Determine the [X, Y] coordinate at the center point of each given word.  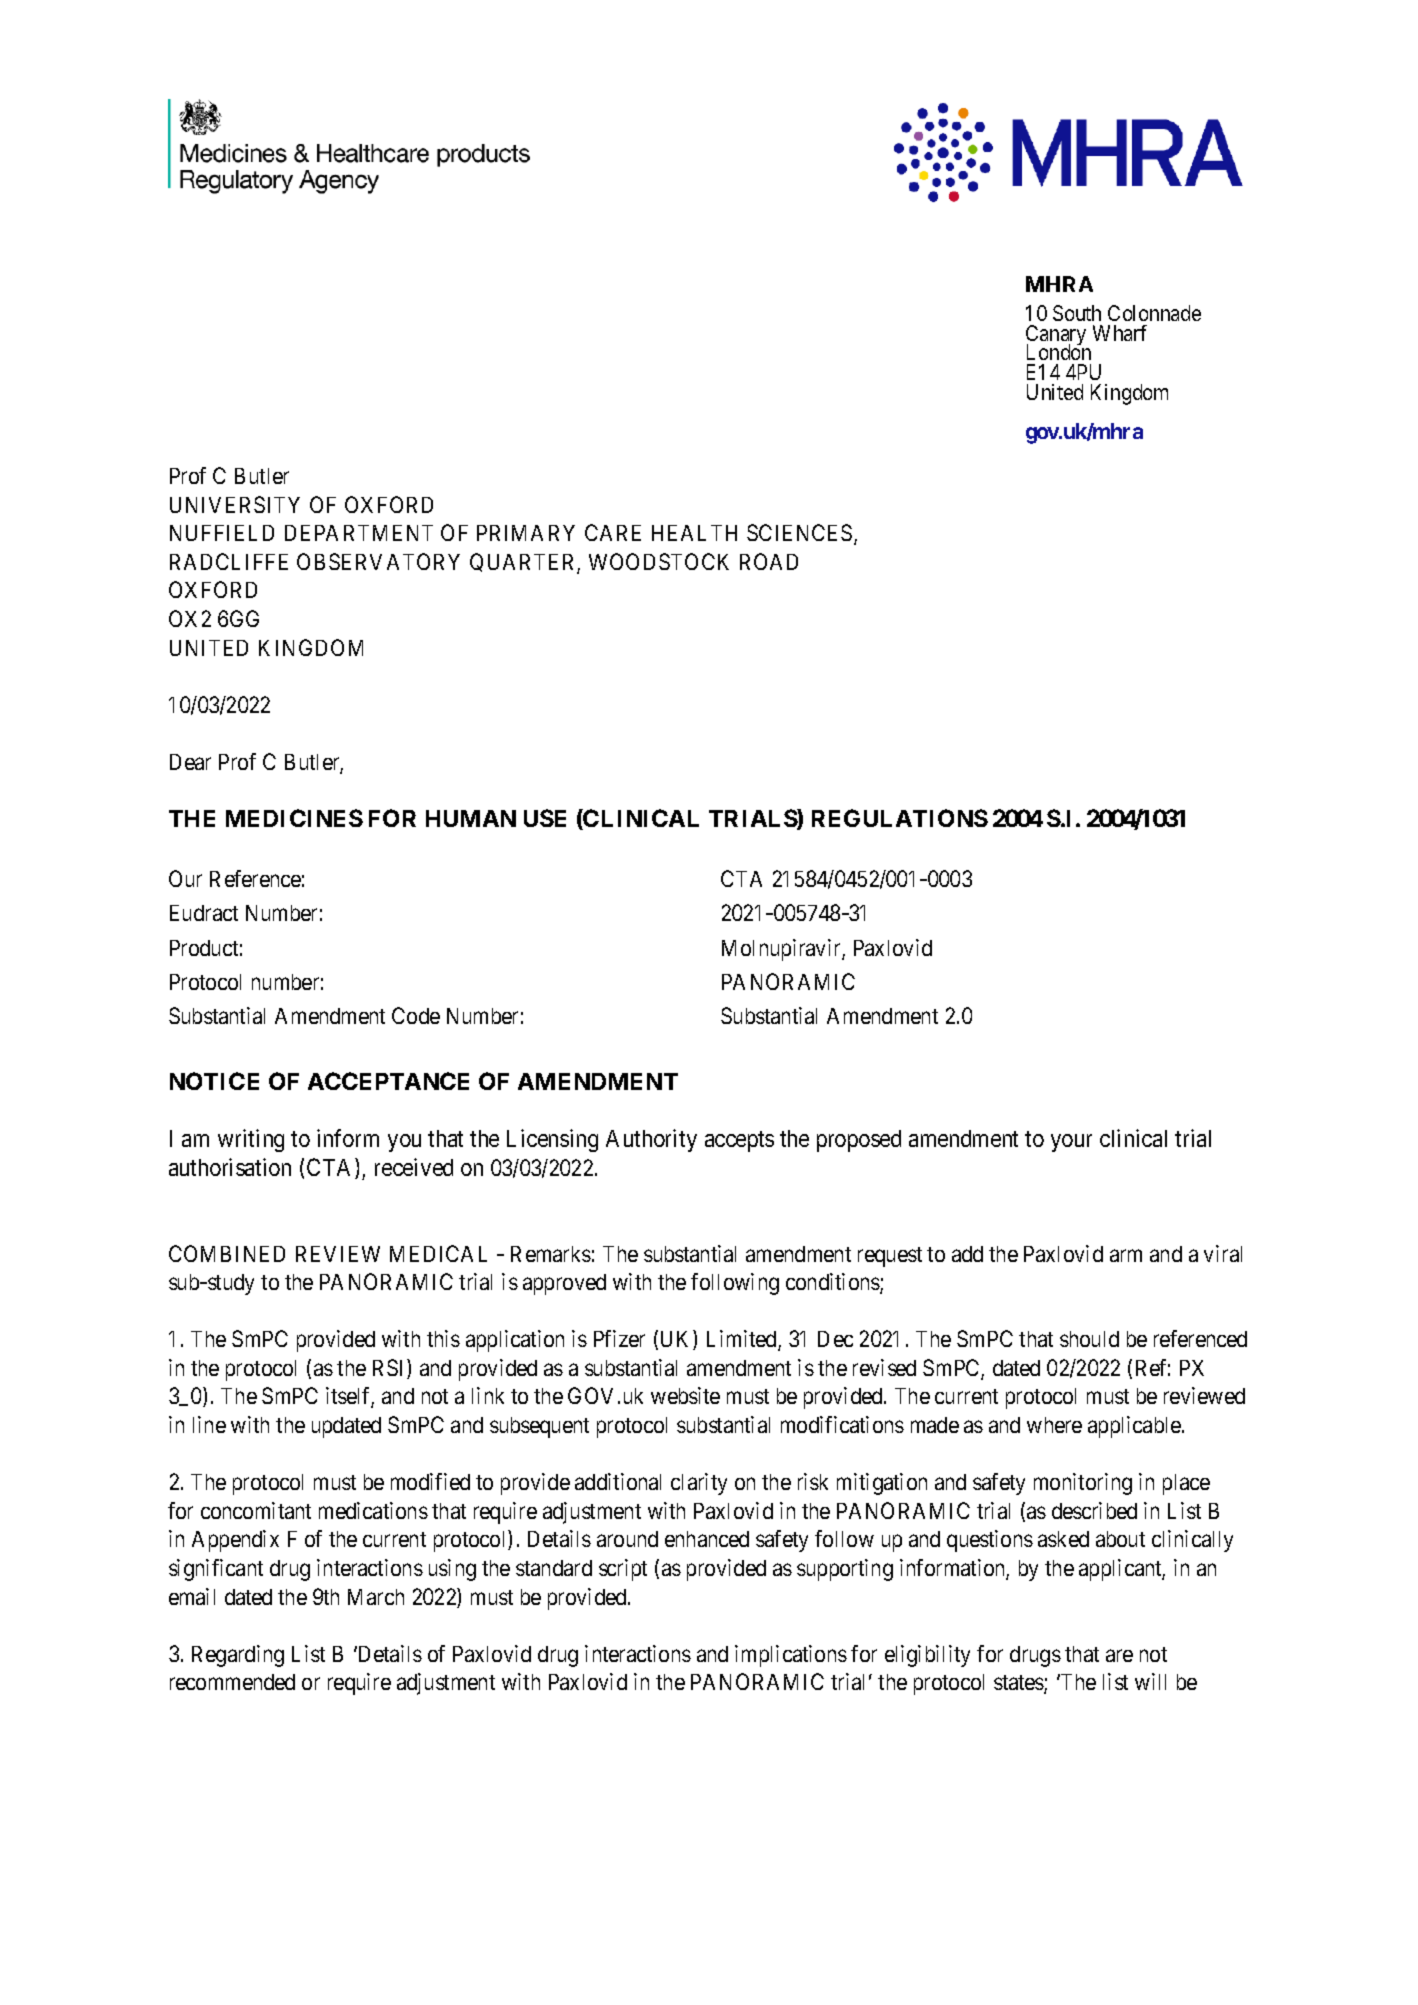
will [1150, 1681]
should [1089, 1339]
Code [416, 1015]
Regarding [238, 1656]
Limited [743, 1340]
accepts [739, 1141]
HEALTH [694, 533]
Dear [190, 762]
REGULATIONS [900, 818]
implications [791, 1656]
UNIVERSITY [235, 504]
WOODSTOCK [659, 561]
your [1071, 1143]
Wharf [1120, 333]
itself [350, 1397]
